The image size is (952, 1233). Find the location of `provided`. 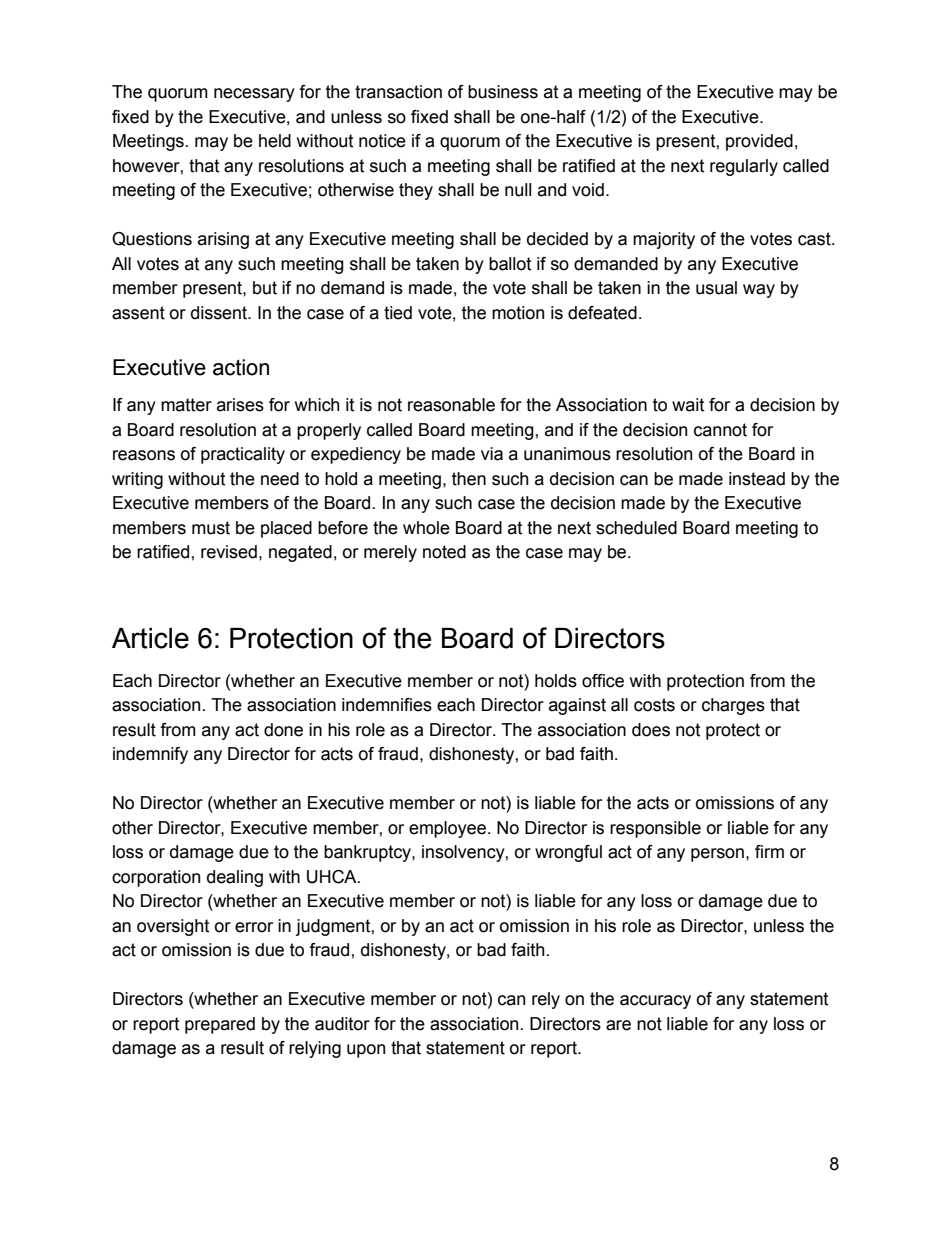

provided is located at coordinates (759, 142).
